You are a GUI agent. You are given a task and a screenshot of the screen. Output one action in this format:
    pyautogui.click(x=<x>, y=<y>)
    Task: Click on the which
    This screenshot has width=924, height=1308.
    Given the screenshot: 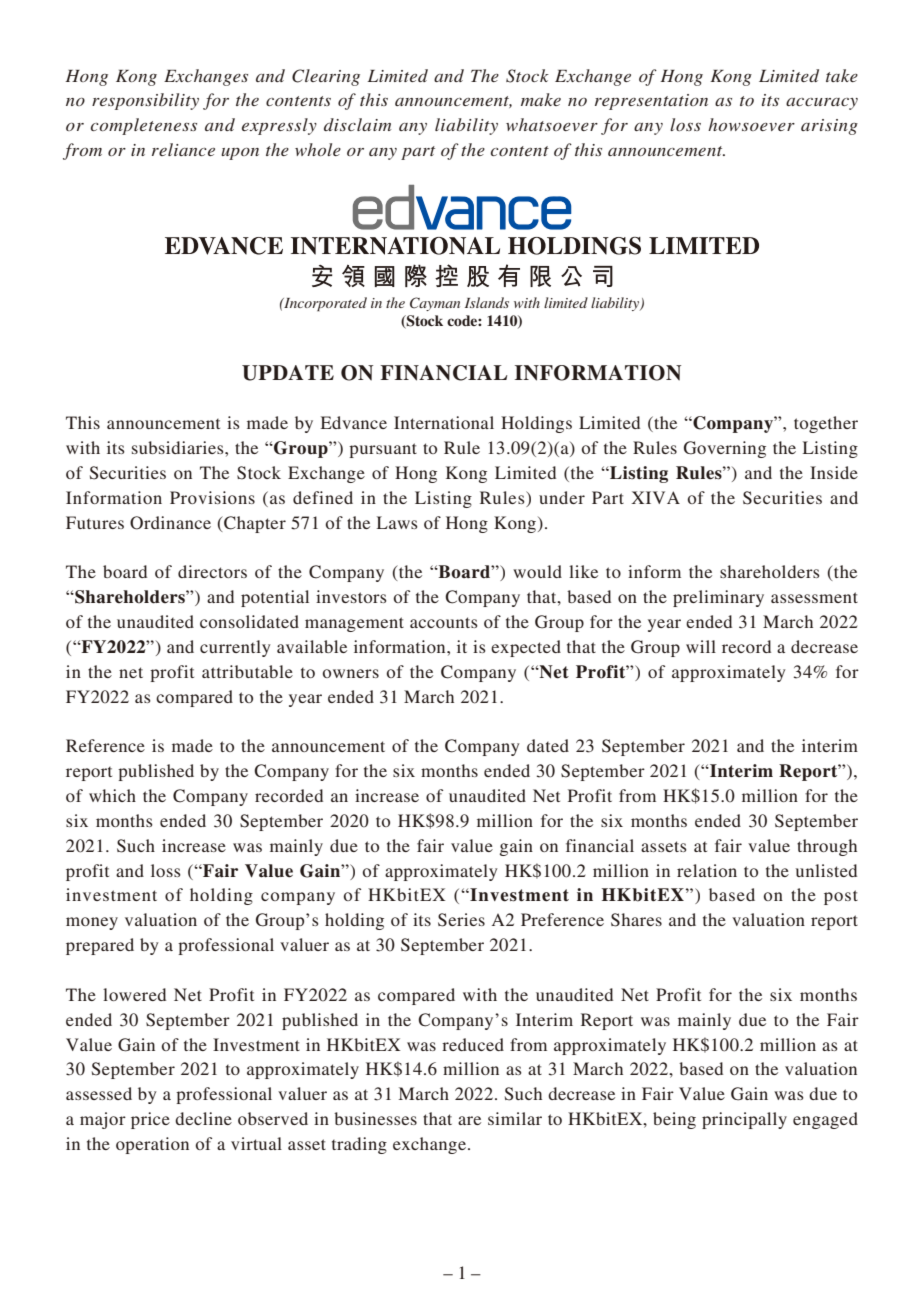 What is the action you would take?
    pyautogui.click(x=112, y=795)
